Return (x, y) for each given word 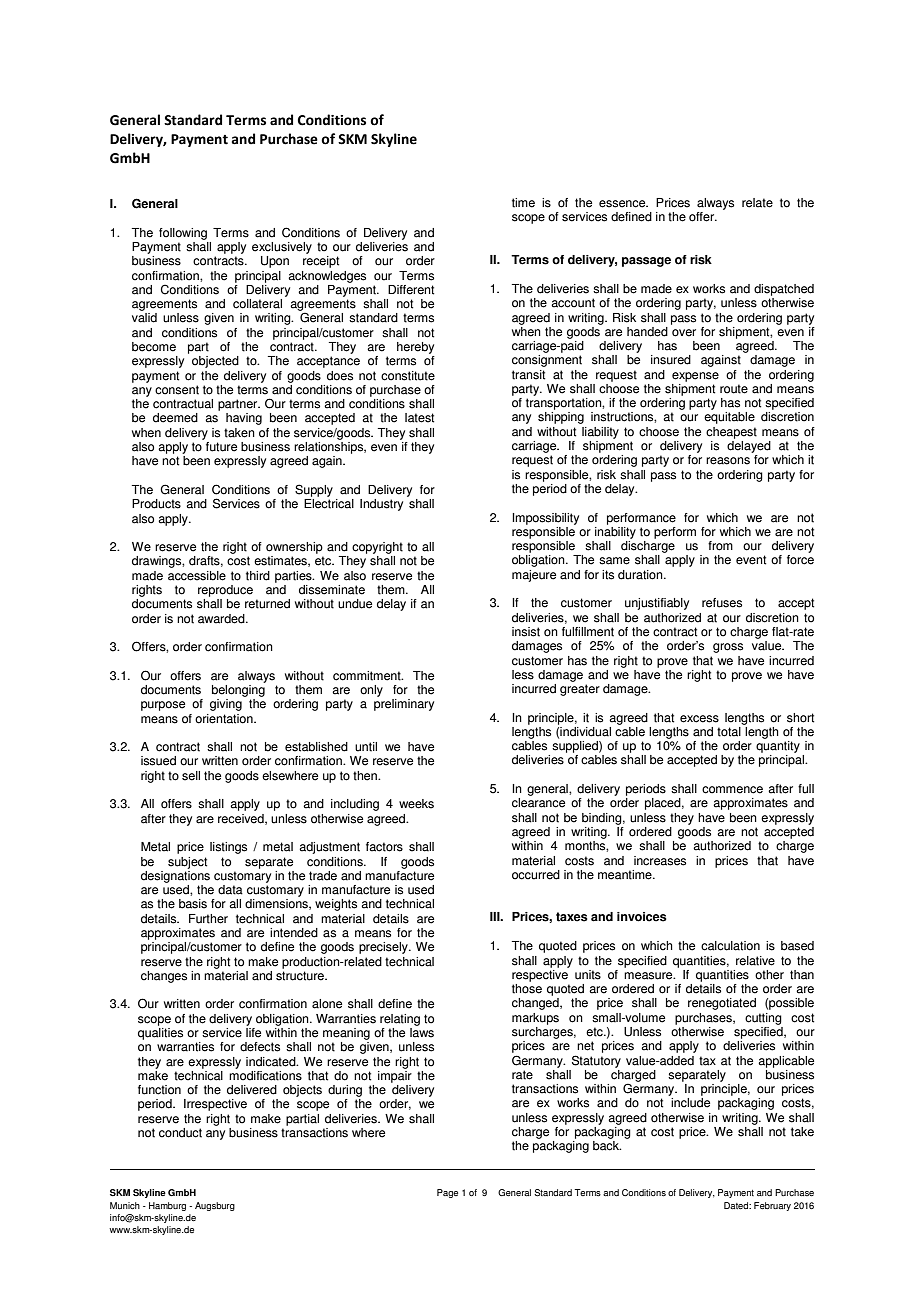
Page (447, 1193)
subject (187, 863)
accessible (197, 576)
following (183, 234)
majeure (534, 576)
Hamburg (167, 1206)
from (720, 546)
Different (411, 290)
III (496, 916)
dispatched (784, 290)
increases (660, 861)
